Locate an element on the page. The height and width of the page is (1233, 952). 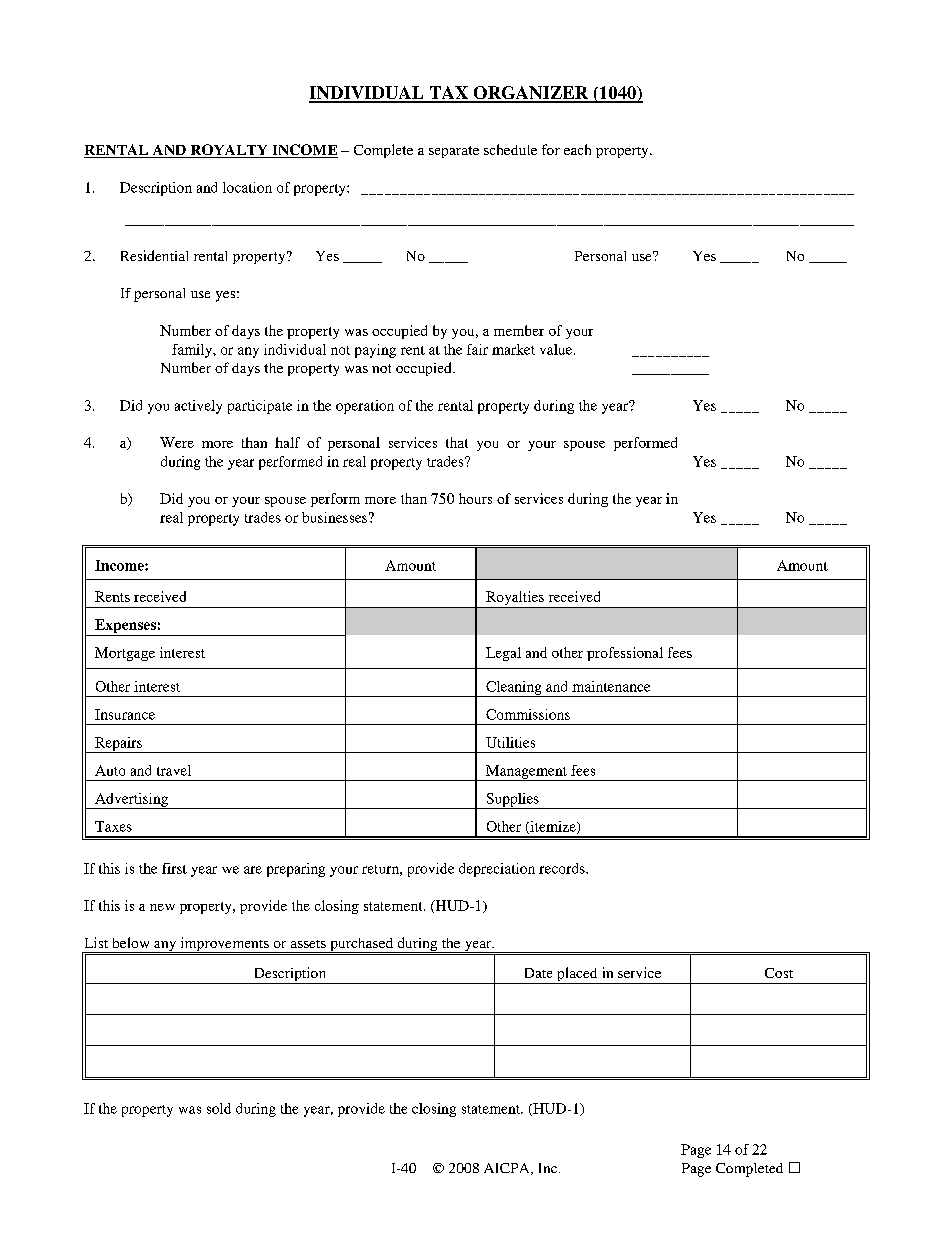
Were is located at coordinates (177, 442).
